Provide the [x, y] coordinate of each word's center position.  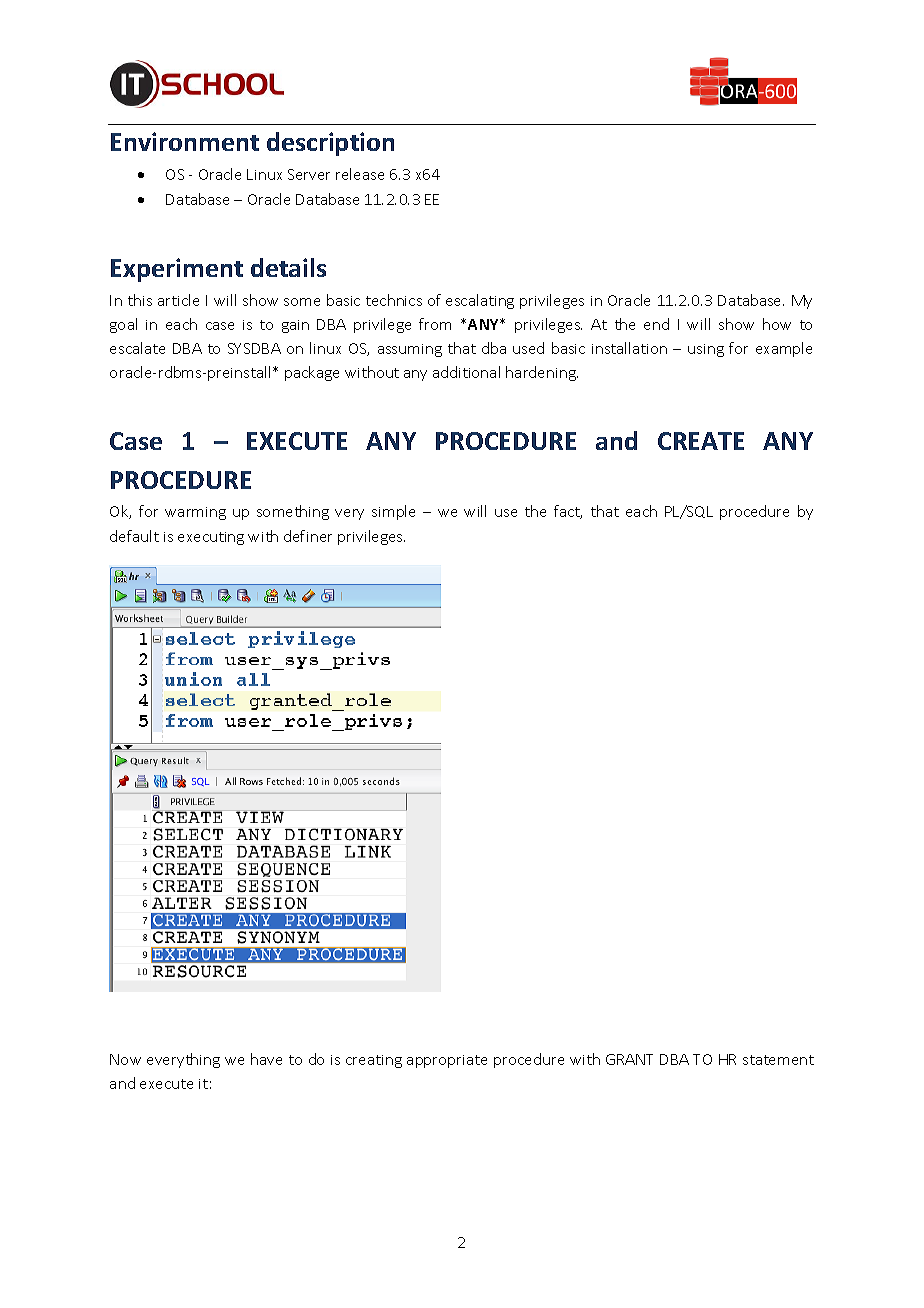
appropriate [447, 1061]
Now [125, 1059]
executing [211, 538]
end [656, 324]
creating [374, 1061]
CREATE [701, 441]
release [360, 174]
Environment [185, 141]
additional [466, 372]
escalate [137, 348]
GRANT [629, 1059]
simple [393, 512]
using [706, 350]
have [266, 1059]
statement [778, 1060]
